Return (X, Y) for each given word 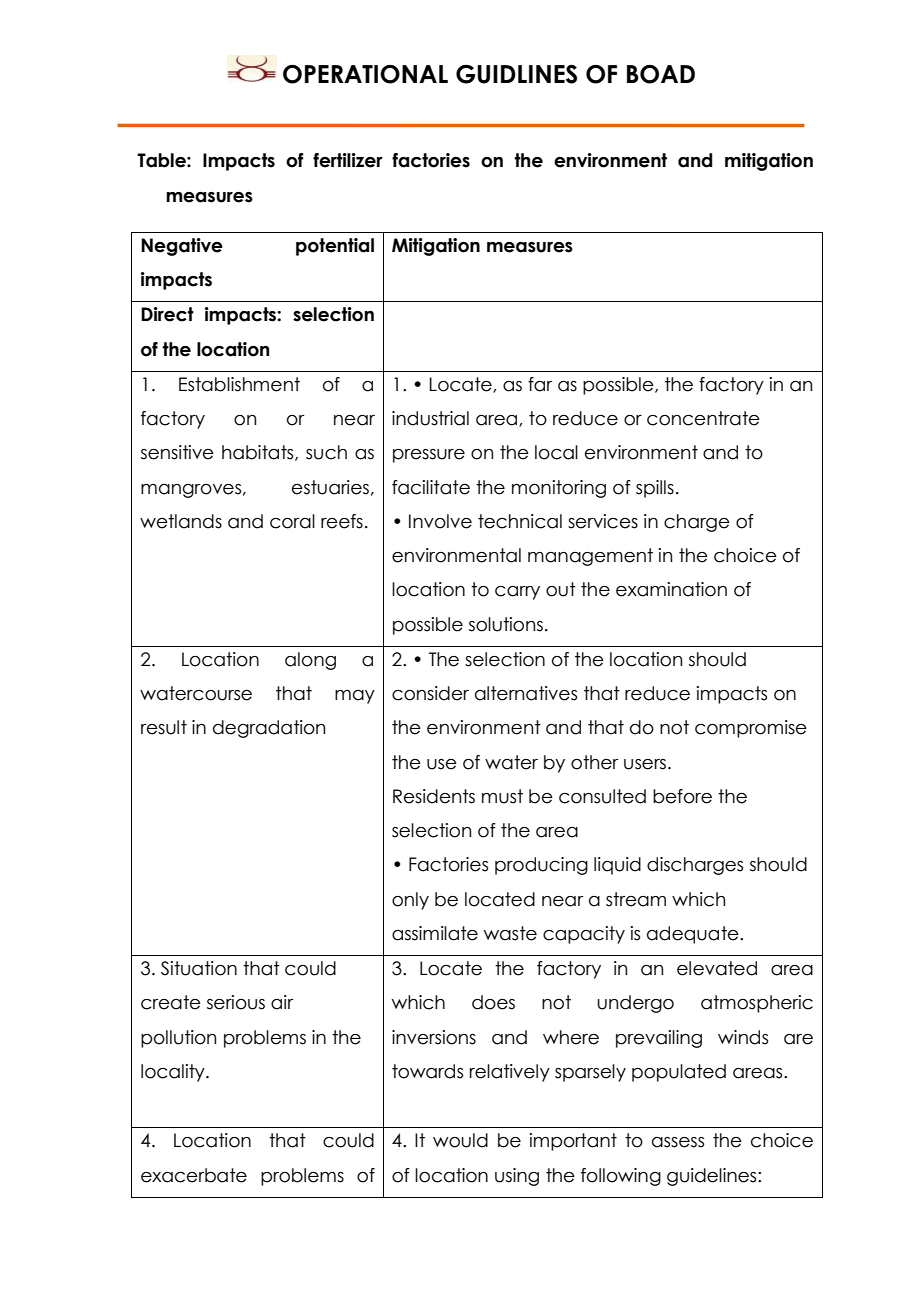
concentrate (703, 418)
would (460, 1140)
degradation (269, 729)
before (682, 796)
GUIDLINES (516, 74)
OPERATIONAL (365, 74)
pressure (429, 456)
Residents (434, 796)
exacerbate (194, 1175)
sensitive (177, 452)
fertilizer (348, 160)
